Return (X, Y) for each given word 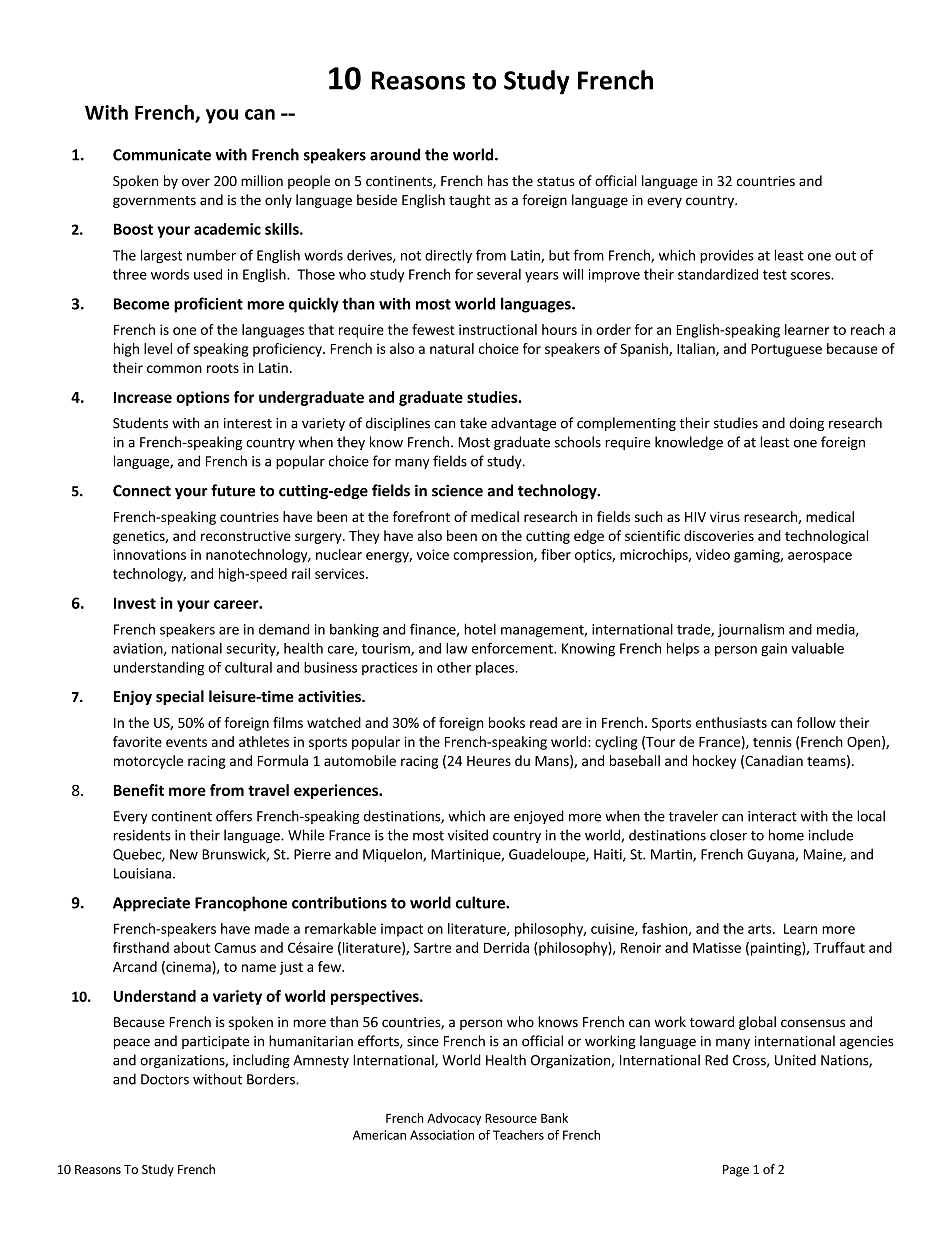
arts (761, 929)
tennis (772, 742)
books (507, 722)
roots (223, 368)
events (186, 742)
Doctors (165, 1079)
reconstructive (246, 536)
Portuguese (786, 350)
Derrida (506, 947)
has (498, 180)
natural (452, 348)
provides (727, 256)
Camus (235, 947)
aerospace (820, 557)
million (262, 180)
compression (494, 556)
